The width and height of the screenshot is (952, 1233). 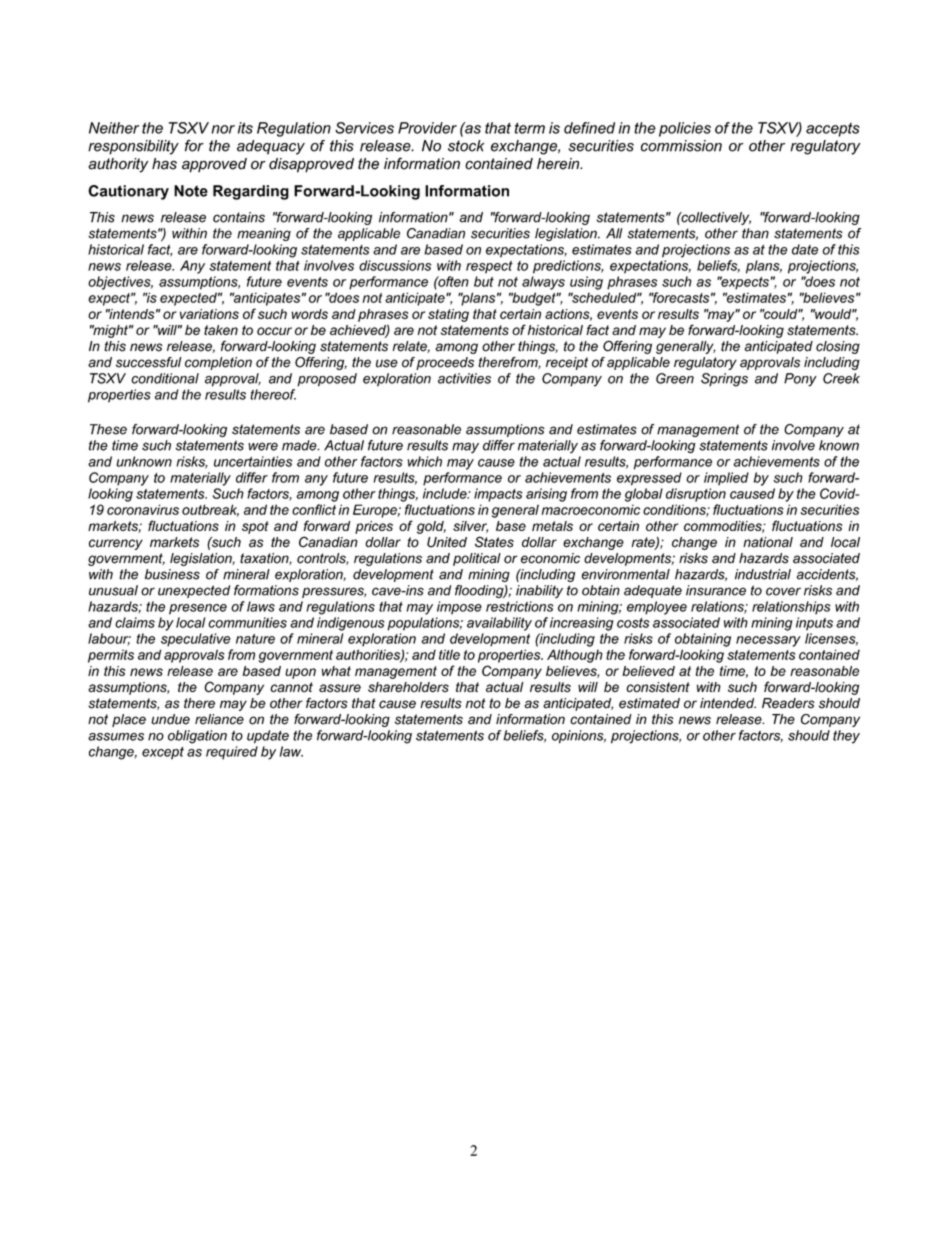 What do you see at coordinates (681, 146) in the screenshot?
I see `commission` at bounding box center [681, 146].
